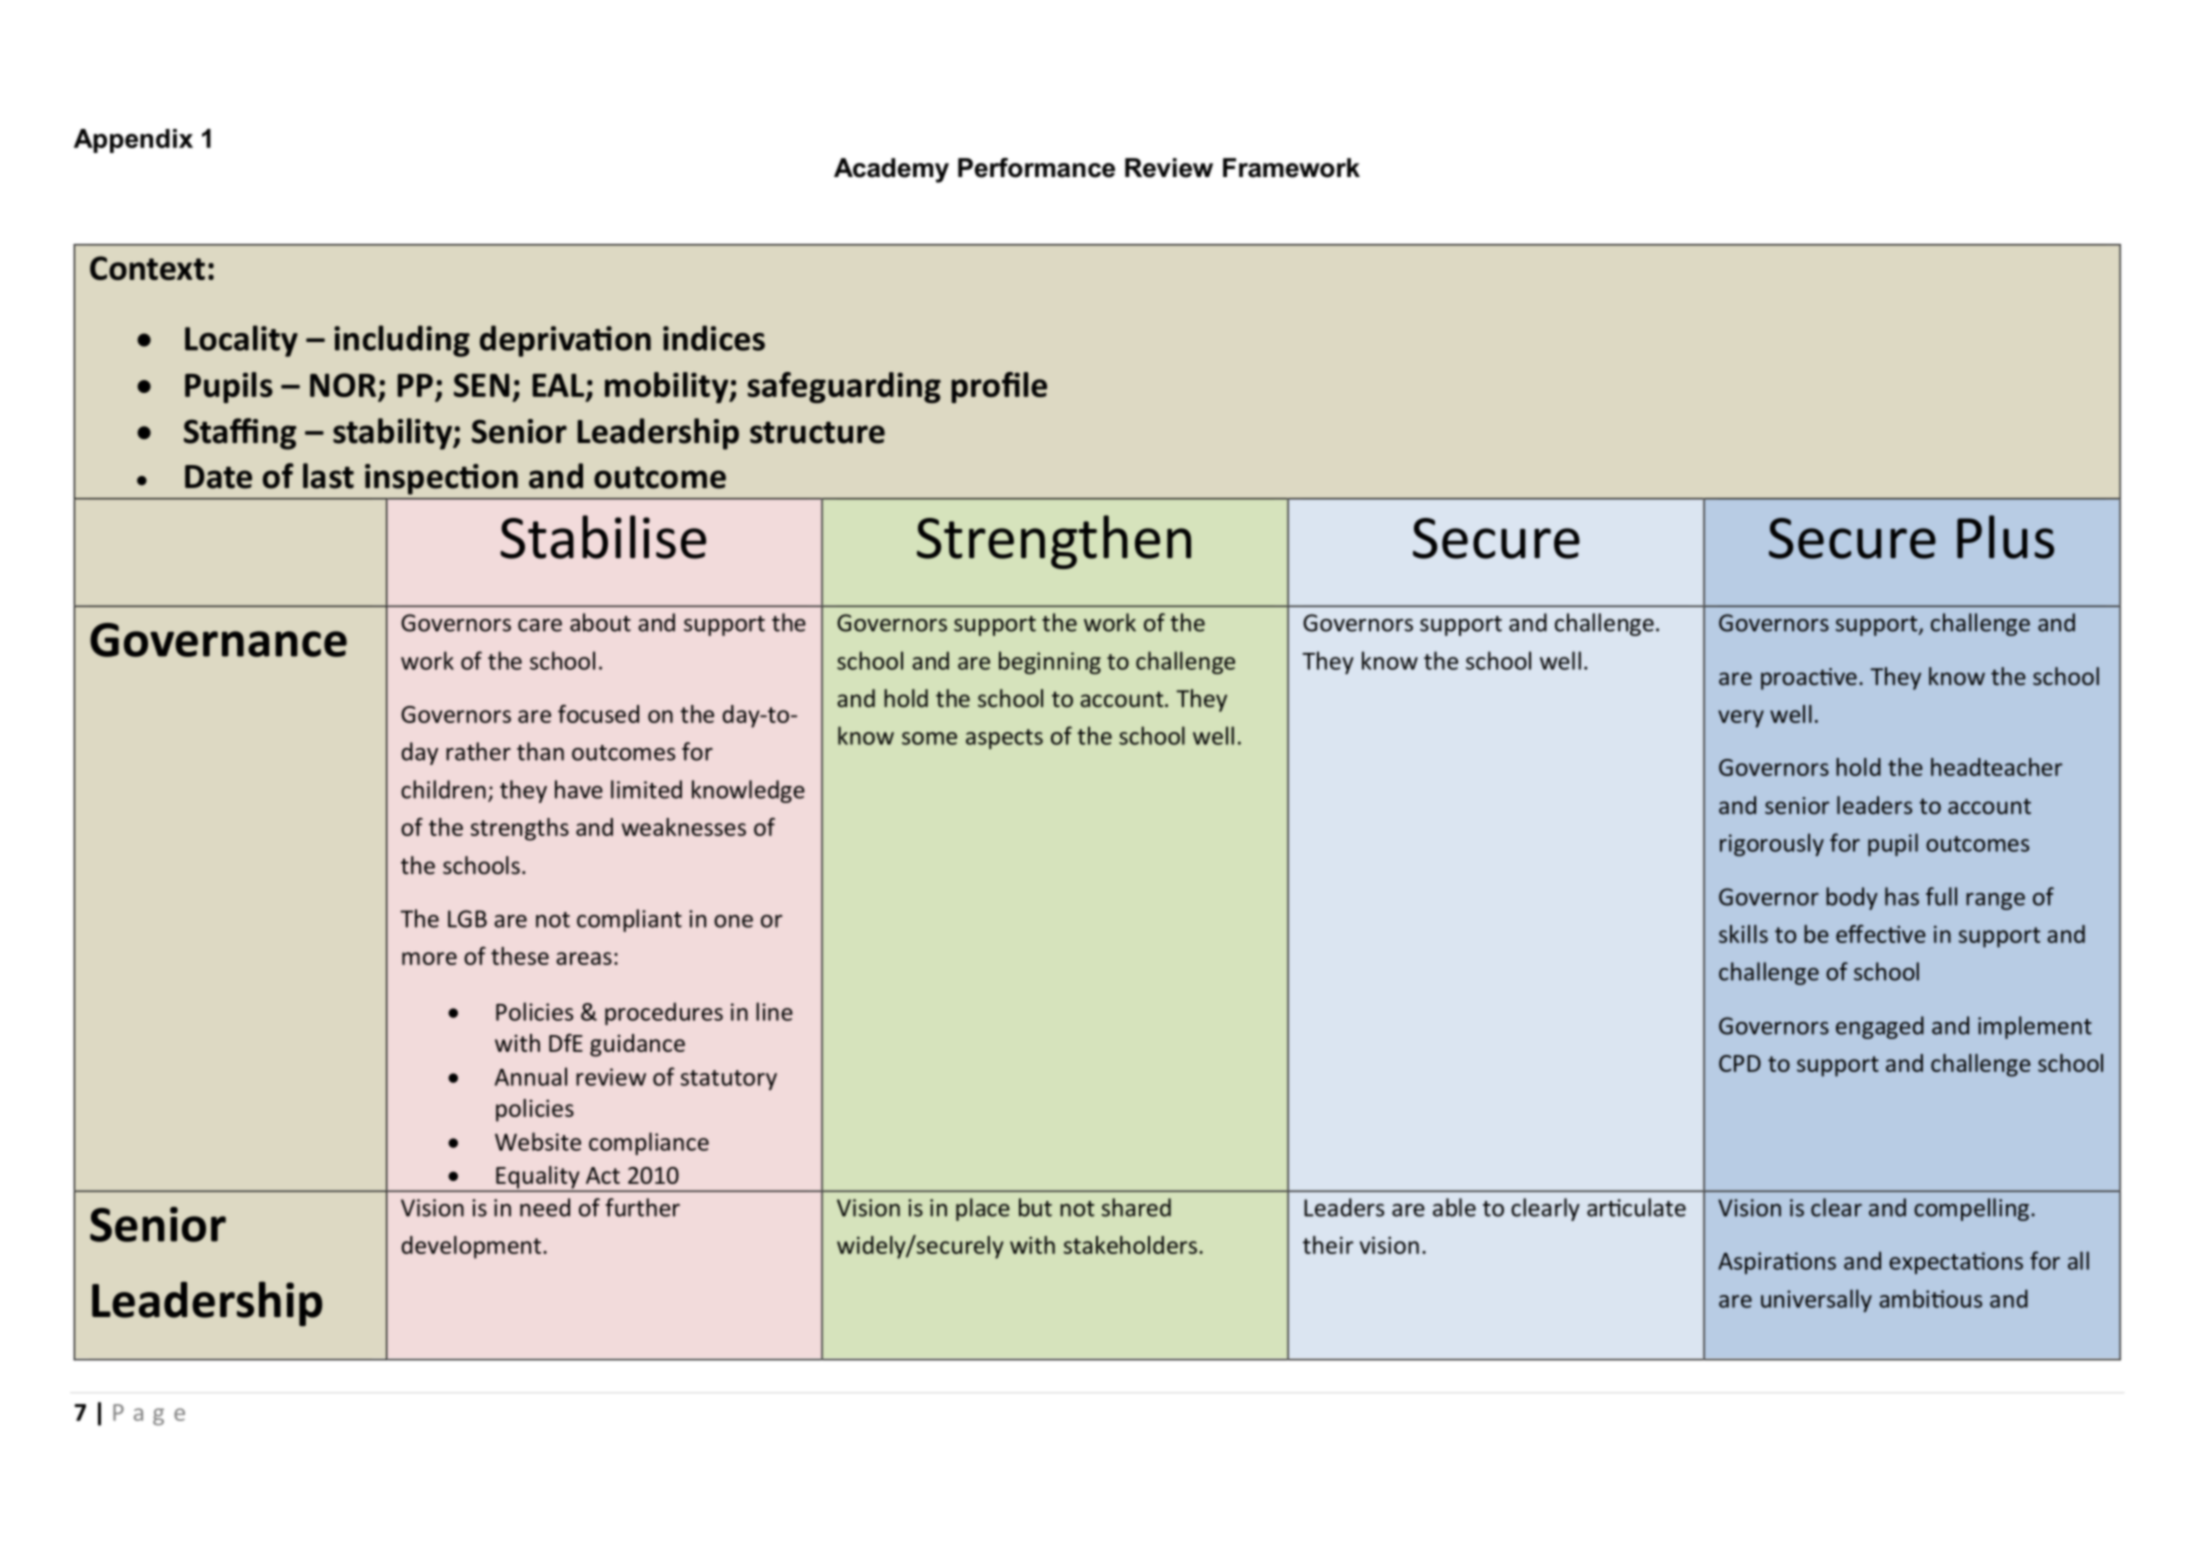  I want to click on Appendix, so click(133, 141).
